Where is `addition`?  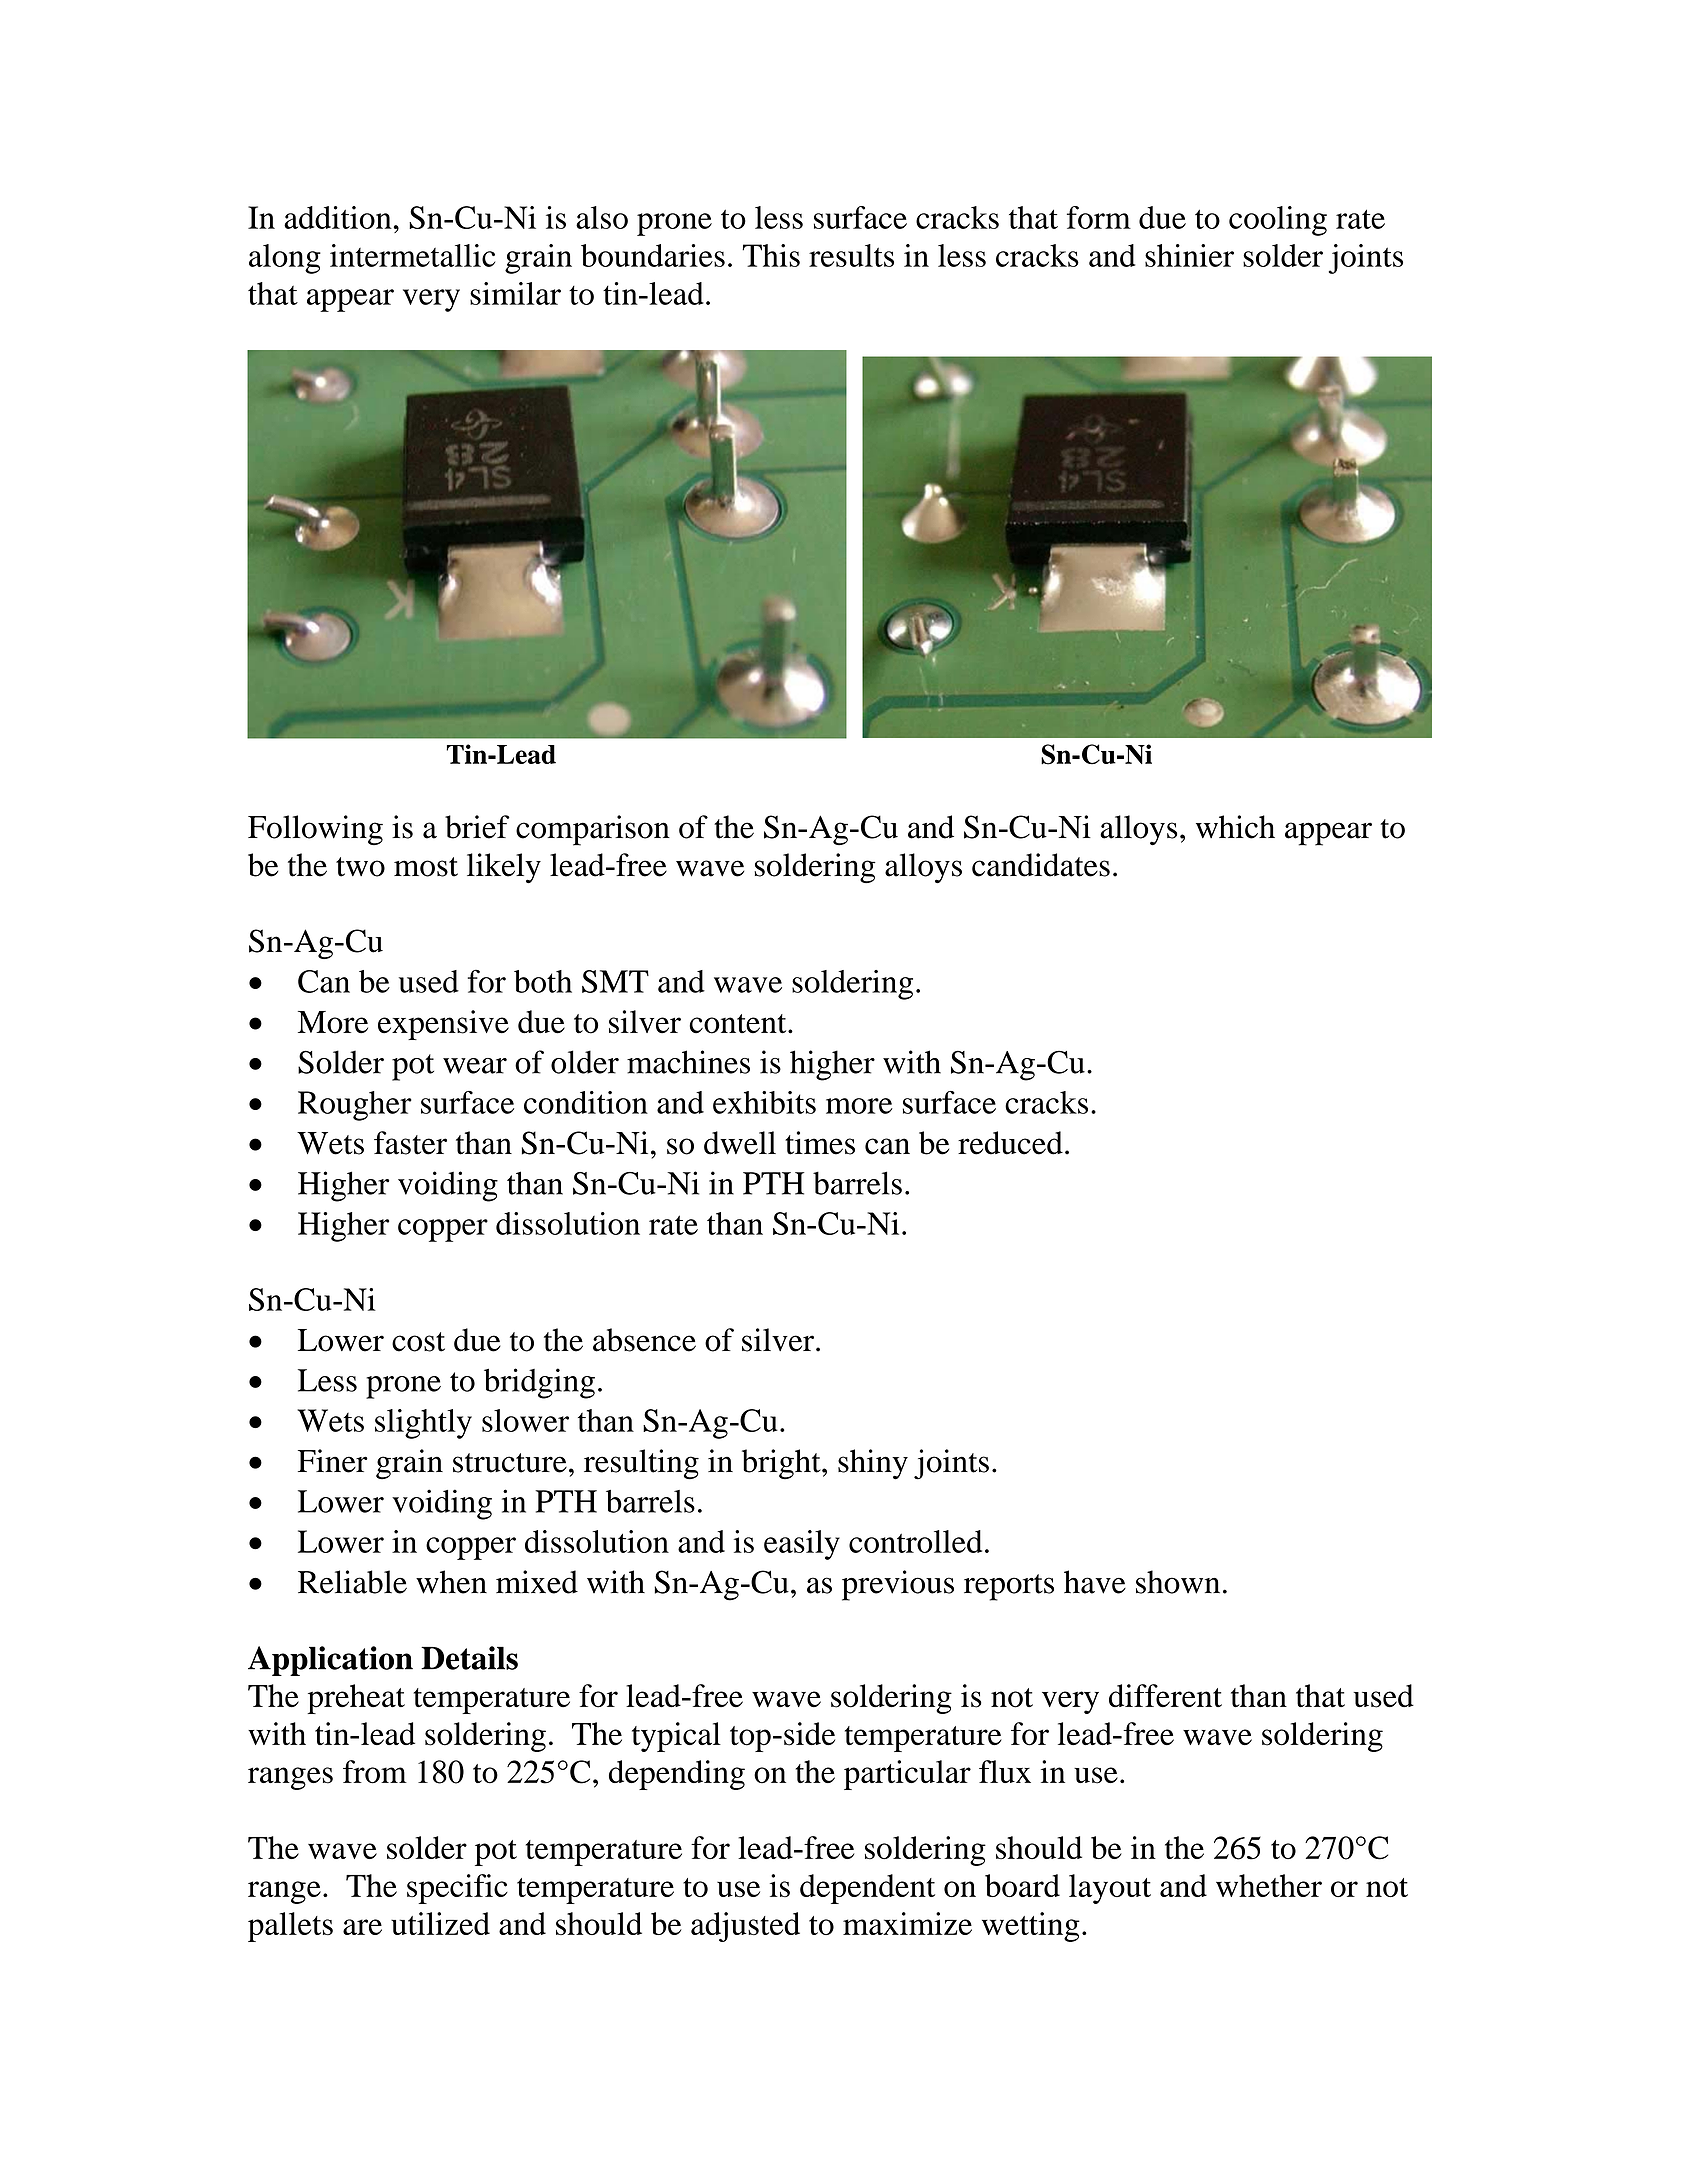 addition is located at coordinates (338, 217).
